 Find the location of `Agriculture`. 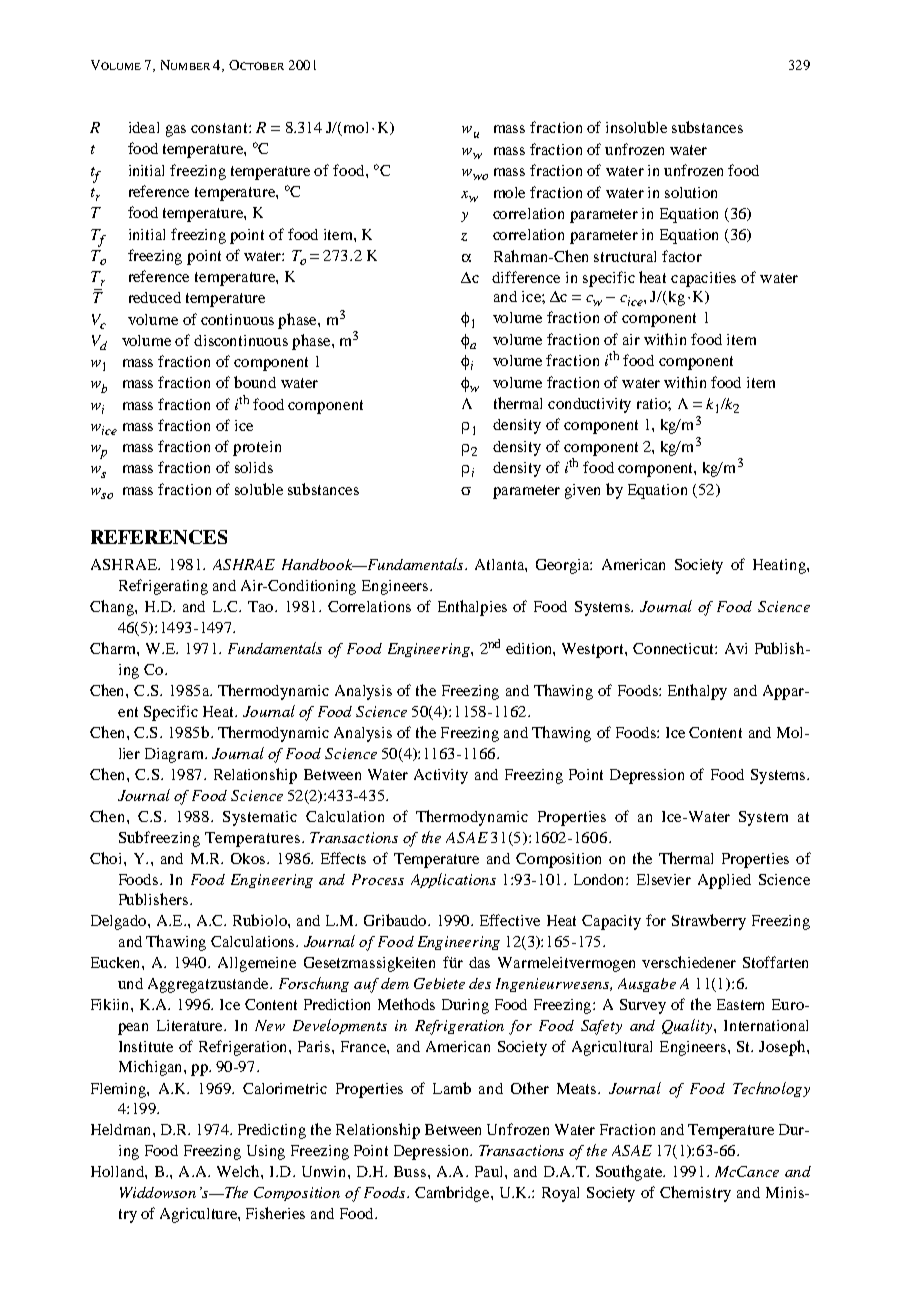

Agriculture is located at coordinates (199, 1215).
